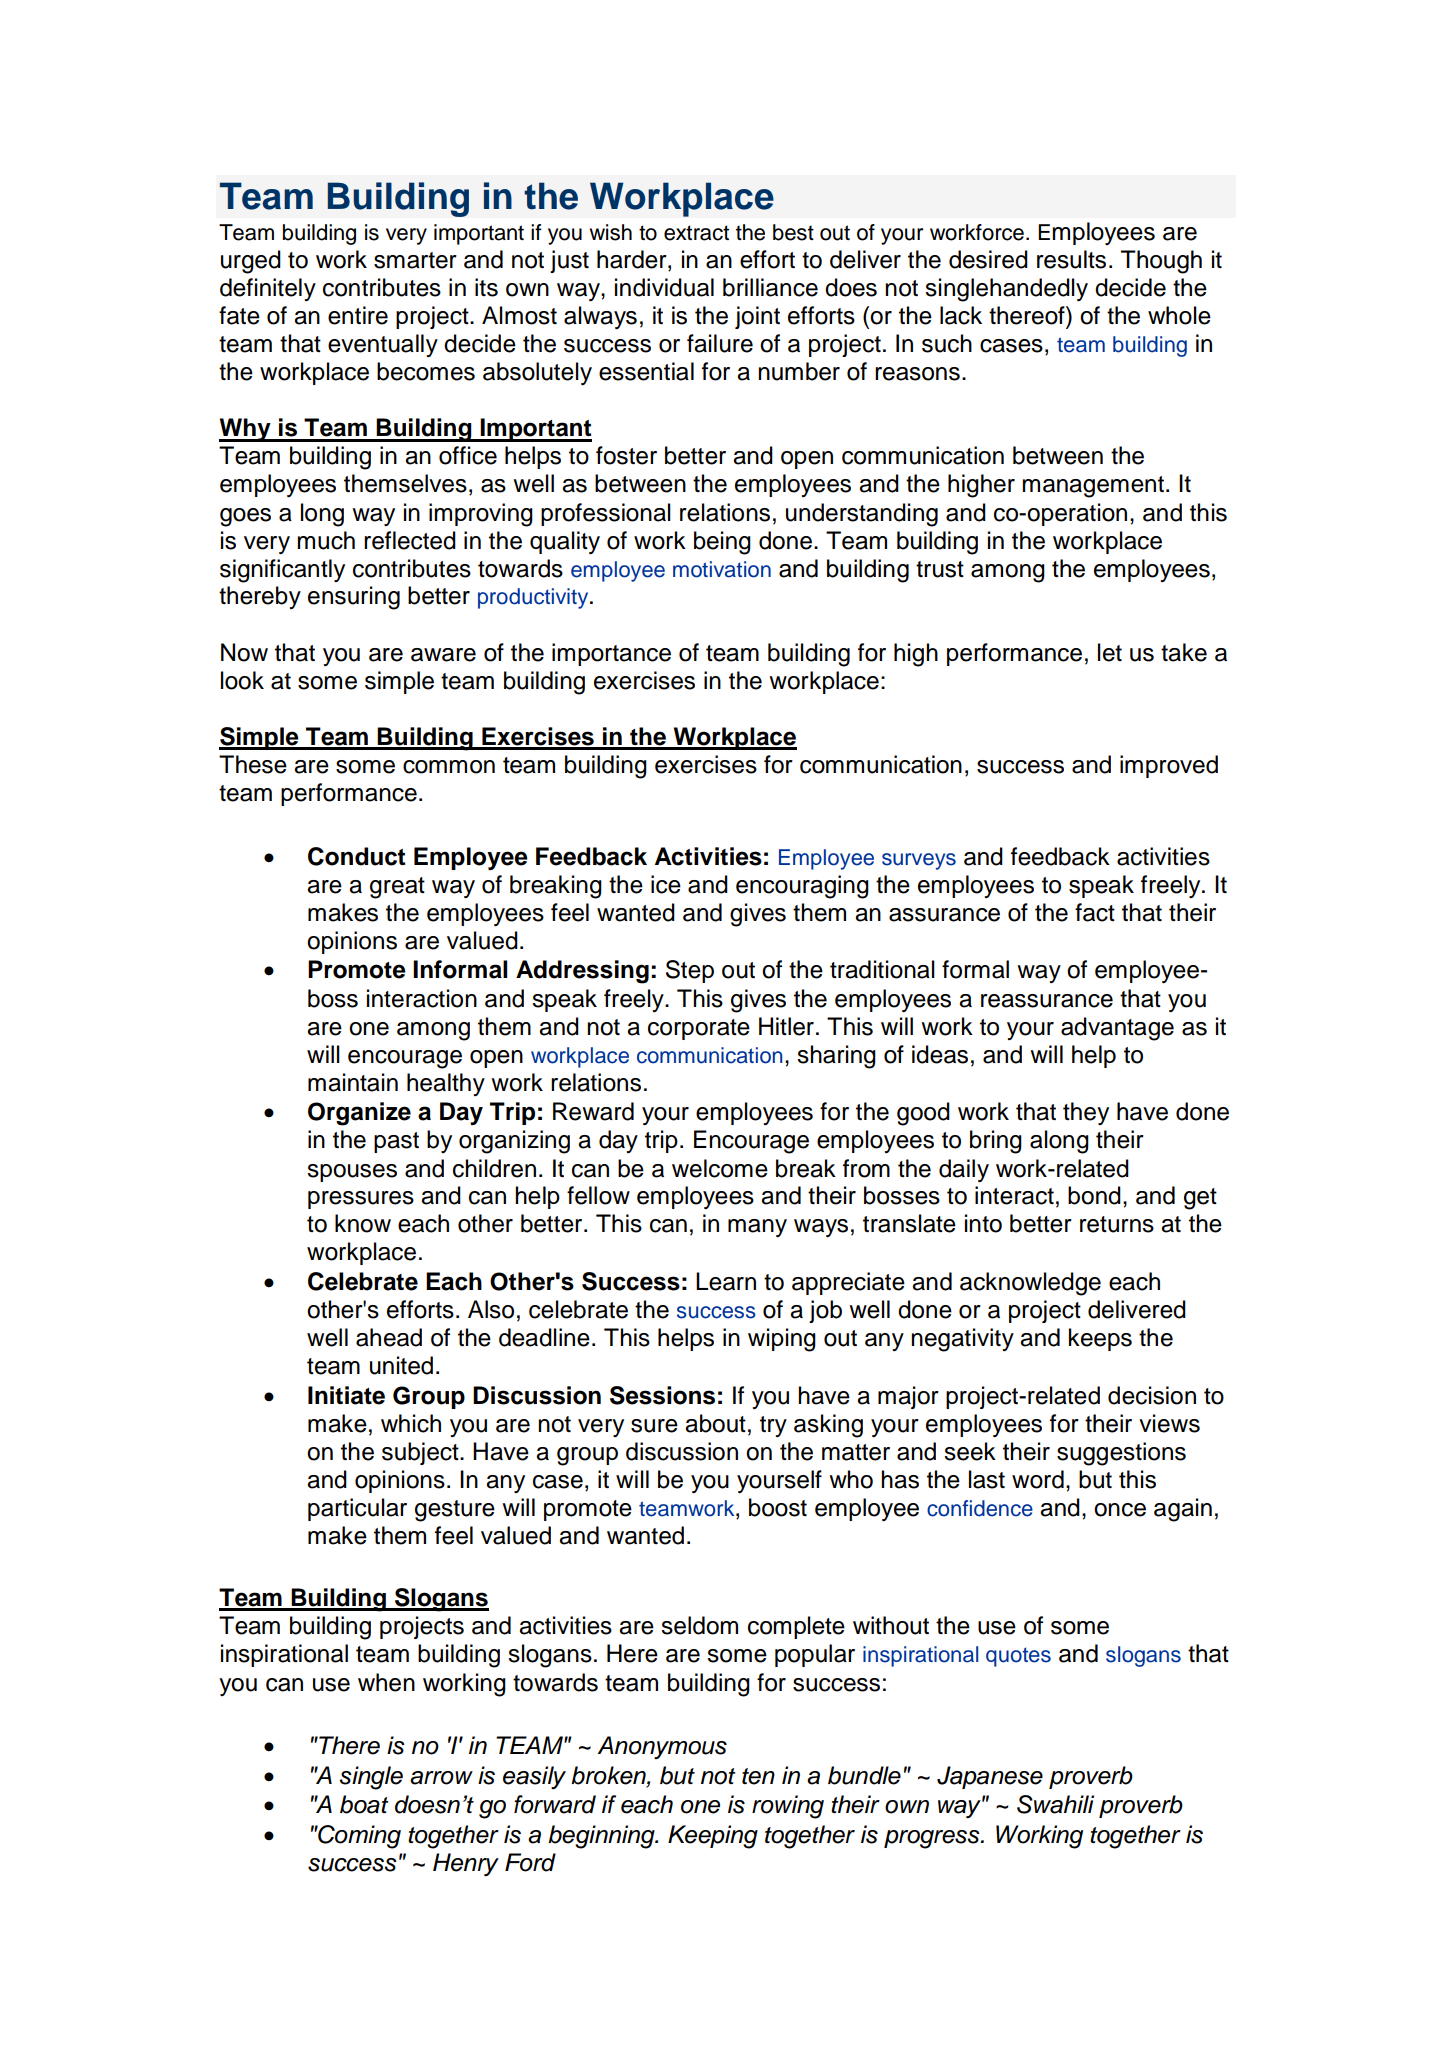 This screenshot has width=1451, height=2053. Describe the element at coordinates (358, 315) in the screenshot. I see `entire` at that location.
